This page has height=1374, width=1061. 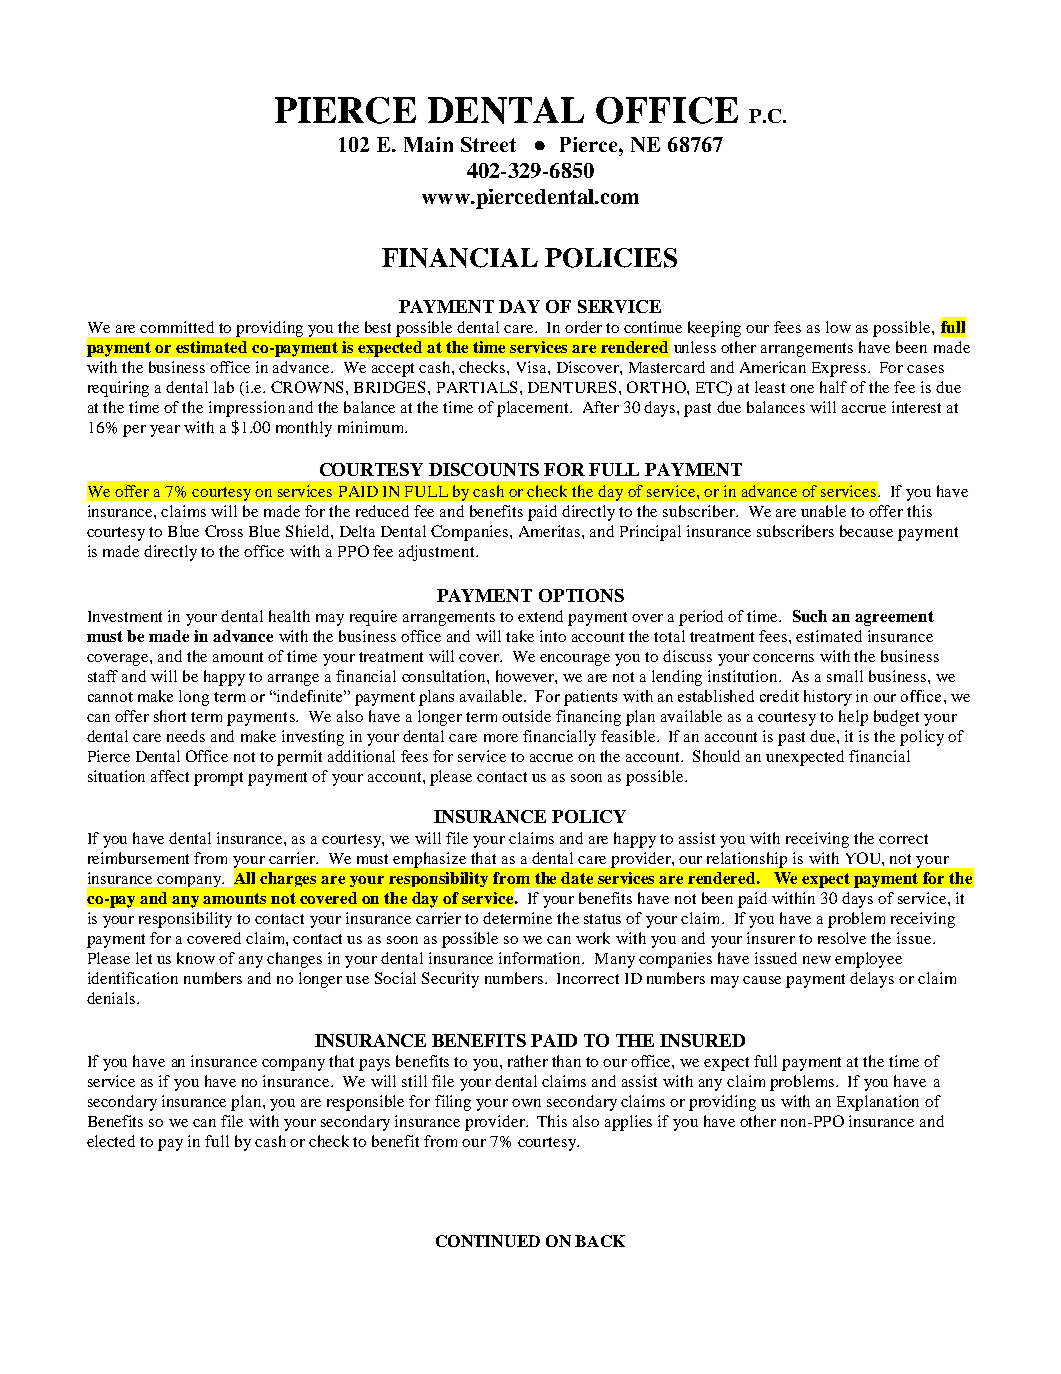 What do you see at coordinates (111, 1141) in the page?
I see `elected` at bounding box center [111, 1141].
